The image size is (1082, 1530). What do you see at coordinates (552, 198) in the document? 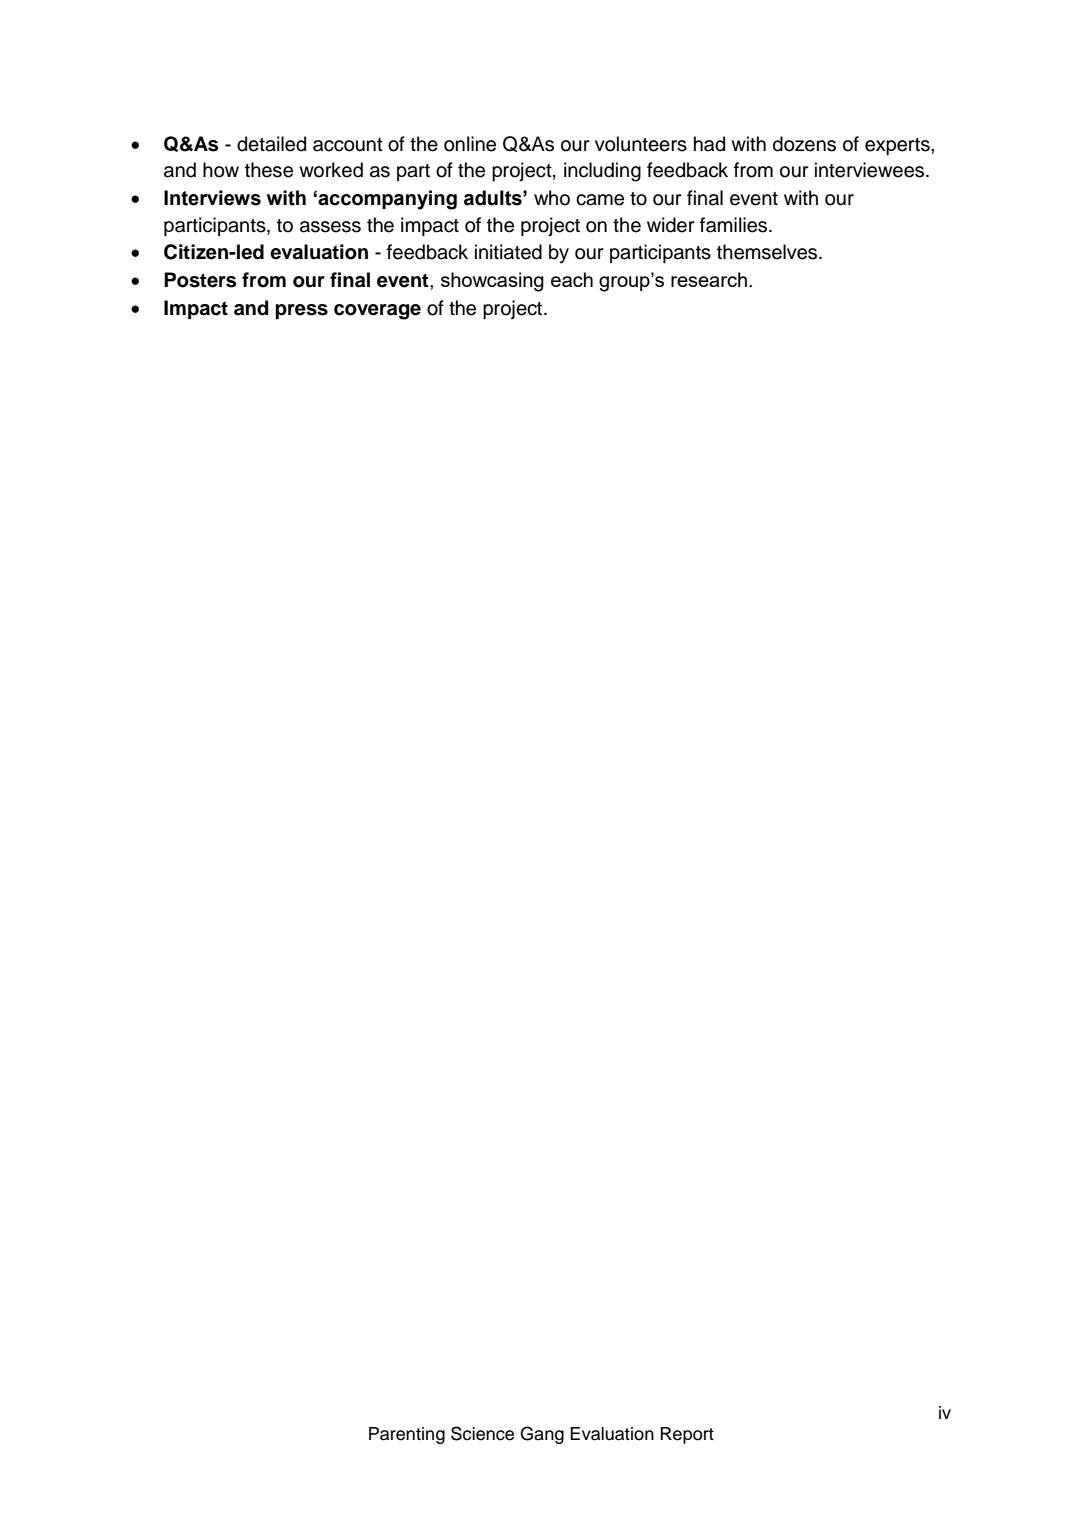
I see `who` at bounding box center [552, 198].
